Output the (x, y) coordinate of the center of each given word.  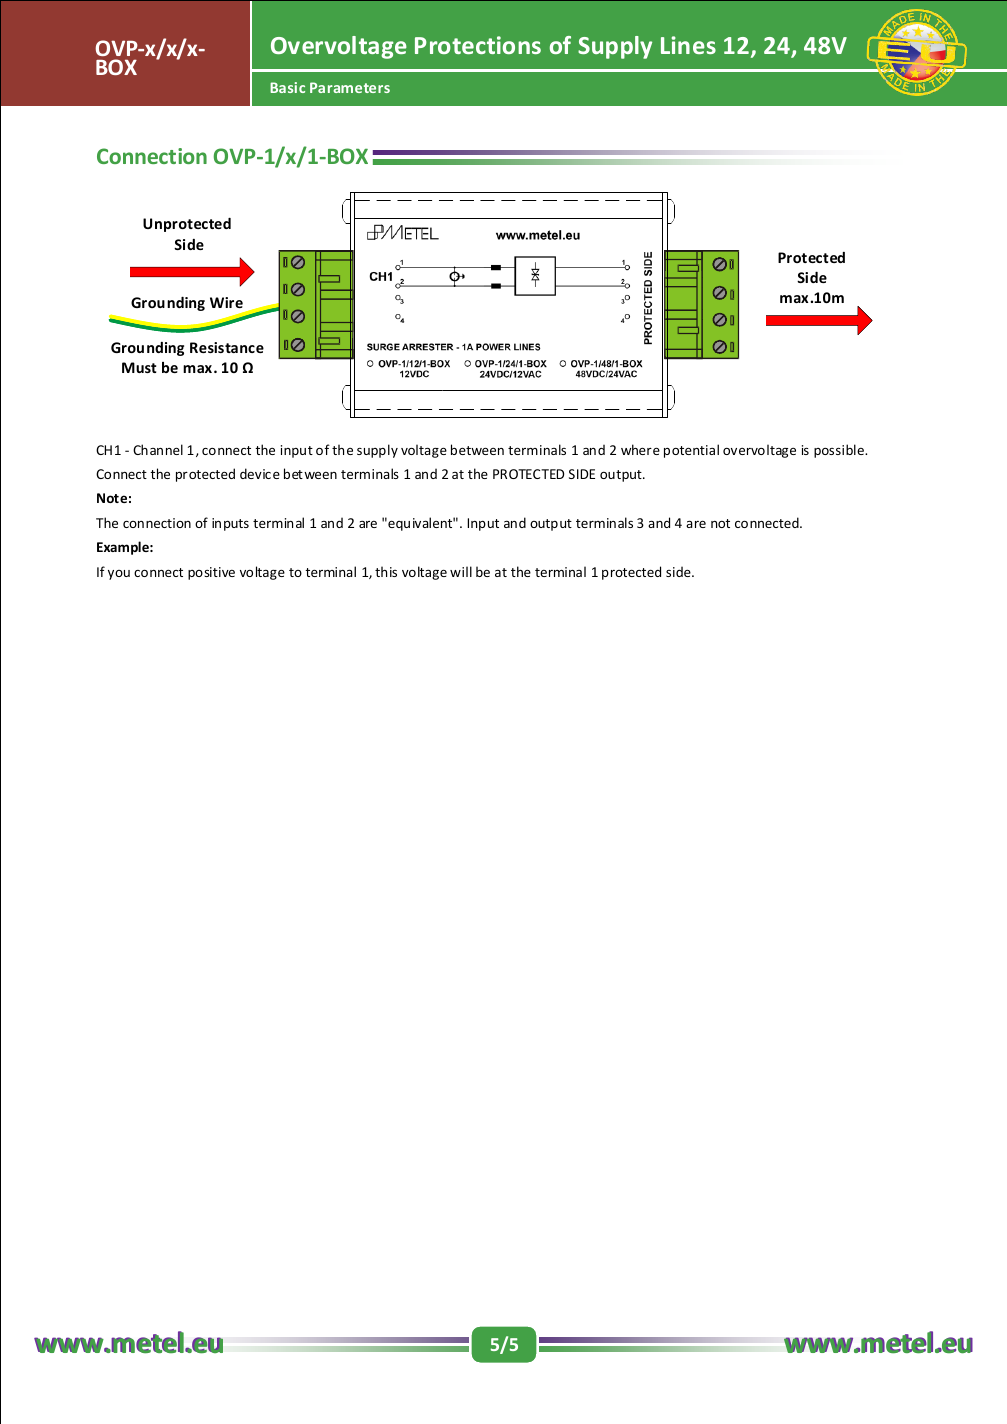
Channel (158, 449)
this (386, 571)
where (640, 449)
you (119, 575)
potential (691, 451)
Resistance (227, 347)
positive (211, 573)
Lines (688, 45)
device (260, 473)
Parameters (350, 87)
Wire (226, 302)
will (461, 571)
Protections (478, 45)
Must (139, 367)
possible (840, 451)
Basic (287, 87)
